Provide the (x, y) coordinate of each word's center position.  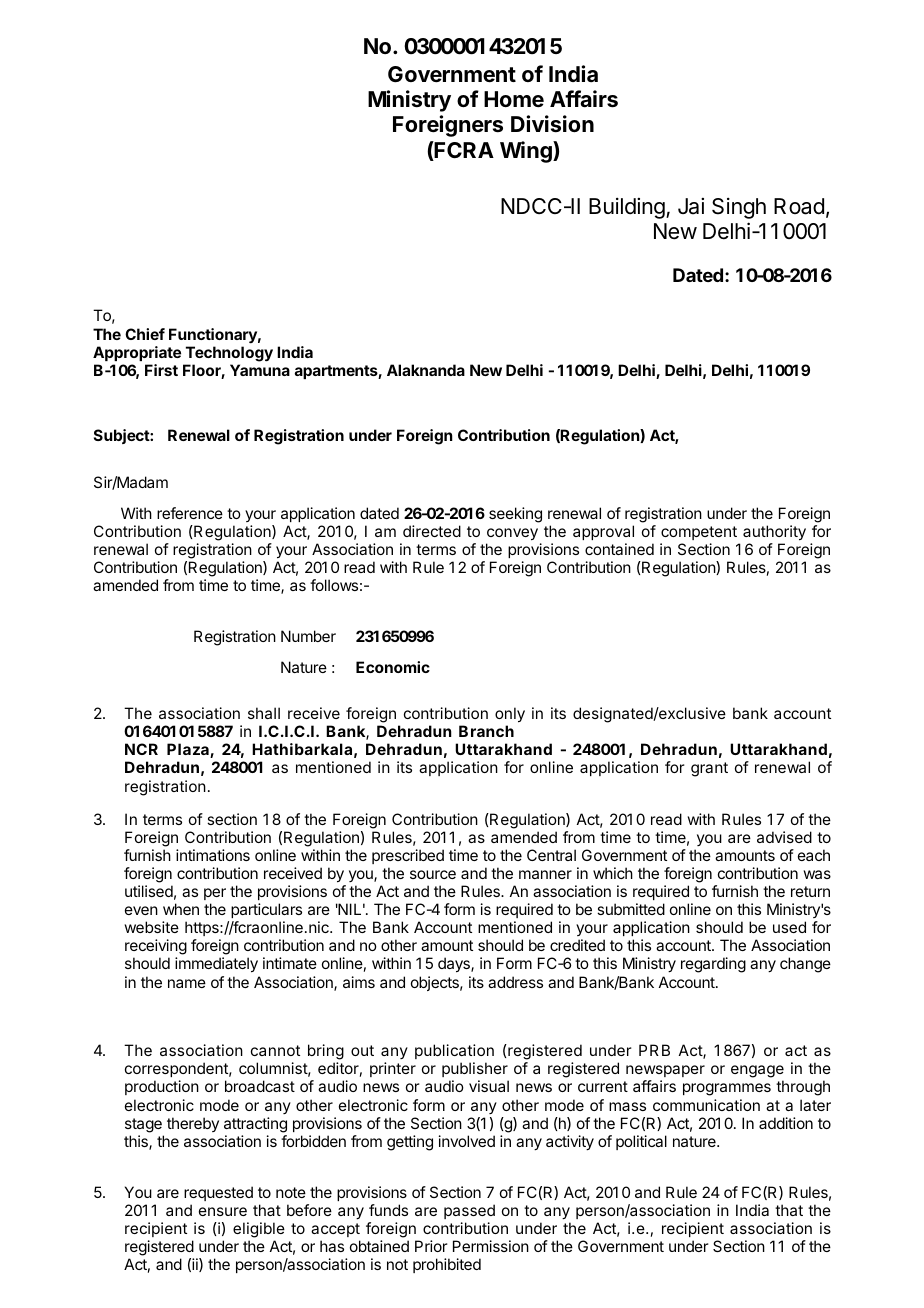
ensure (223, 1211)
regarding (713, 965)
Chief (145, 334)
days (455, 965)
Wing (527, 152)
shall (264, 713)
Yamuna (260, 370)
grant (709, 769)
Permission (491, 1246)
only (510, 715)
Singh (739, 208)
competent (699, 533)
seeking (515, 515)
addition (786, 1123)
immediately (216, 965)
